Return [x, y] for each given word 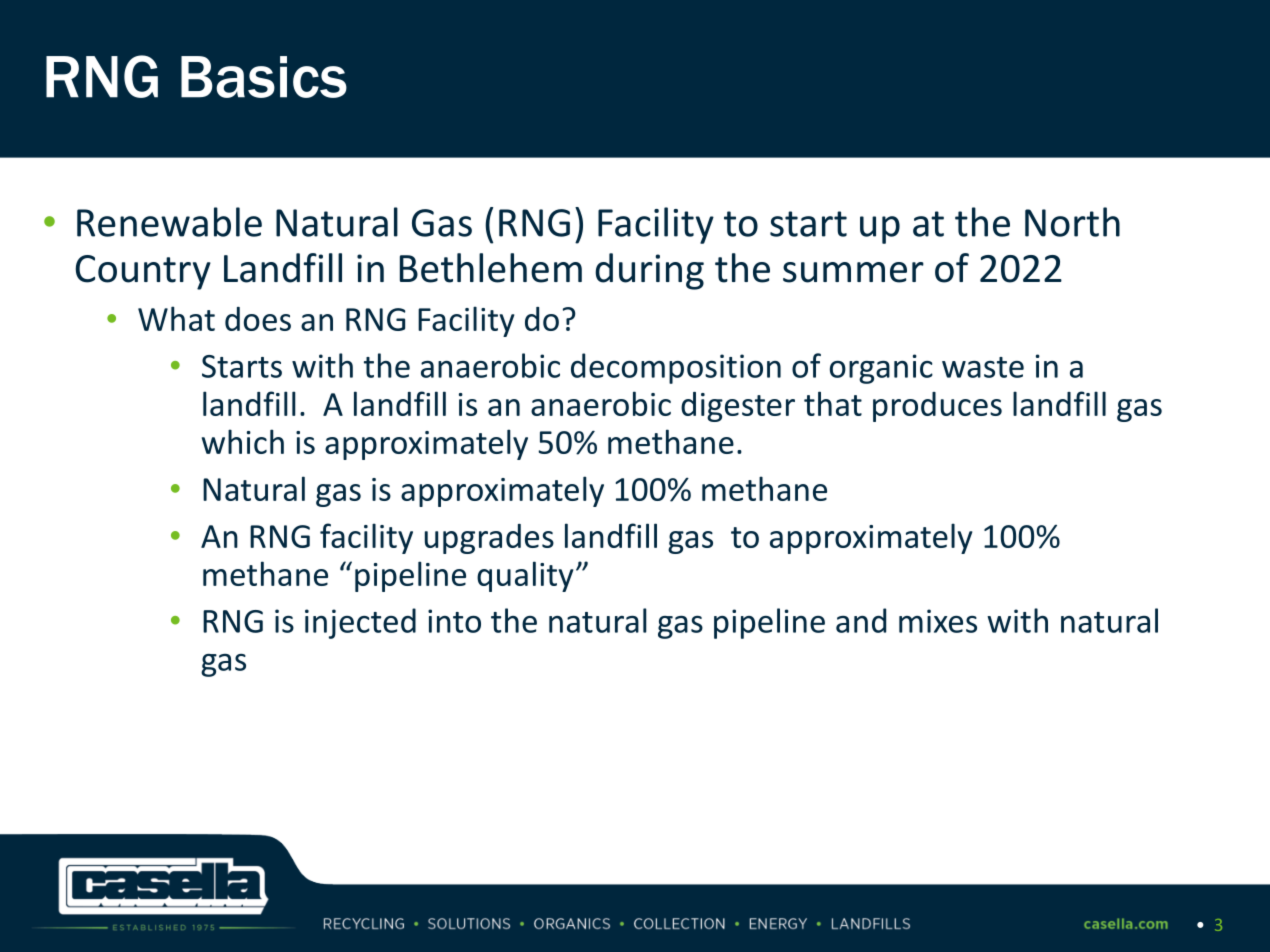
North [1072, 222]
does [258, 319]
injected [360, 623]
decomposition [676, 368]
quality [525, 576]
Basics [264, 77]
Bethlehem [491, 268]
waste [983, 367]
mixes [938, 621]
